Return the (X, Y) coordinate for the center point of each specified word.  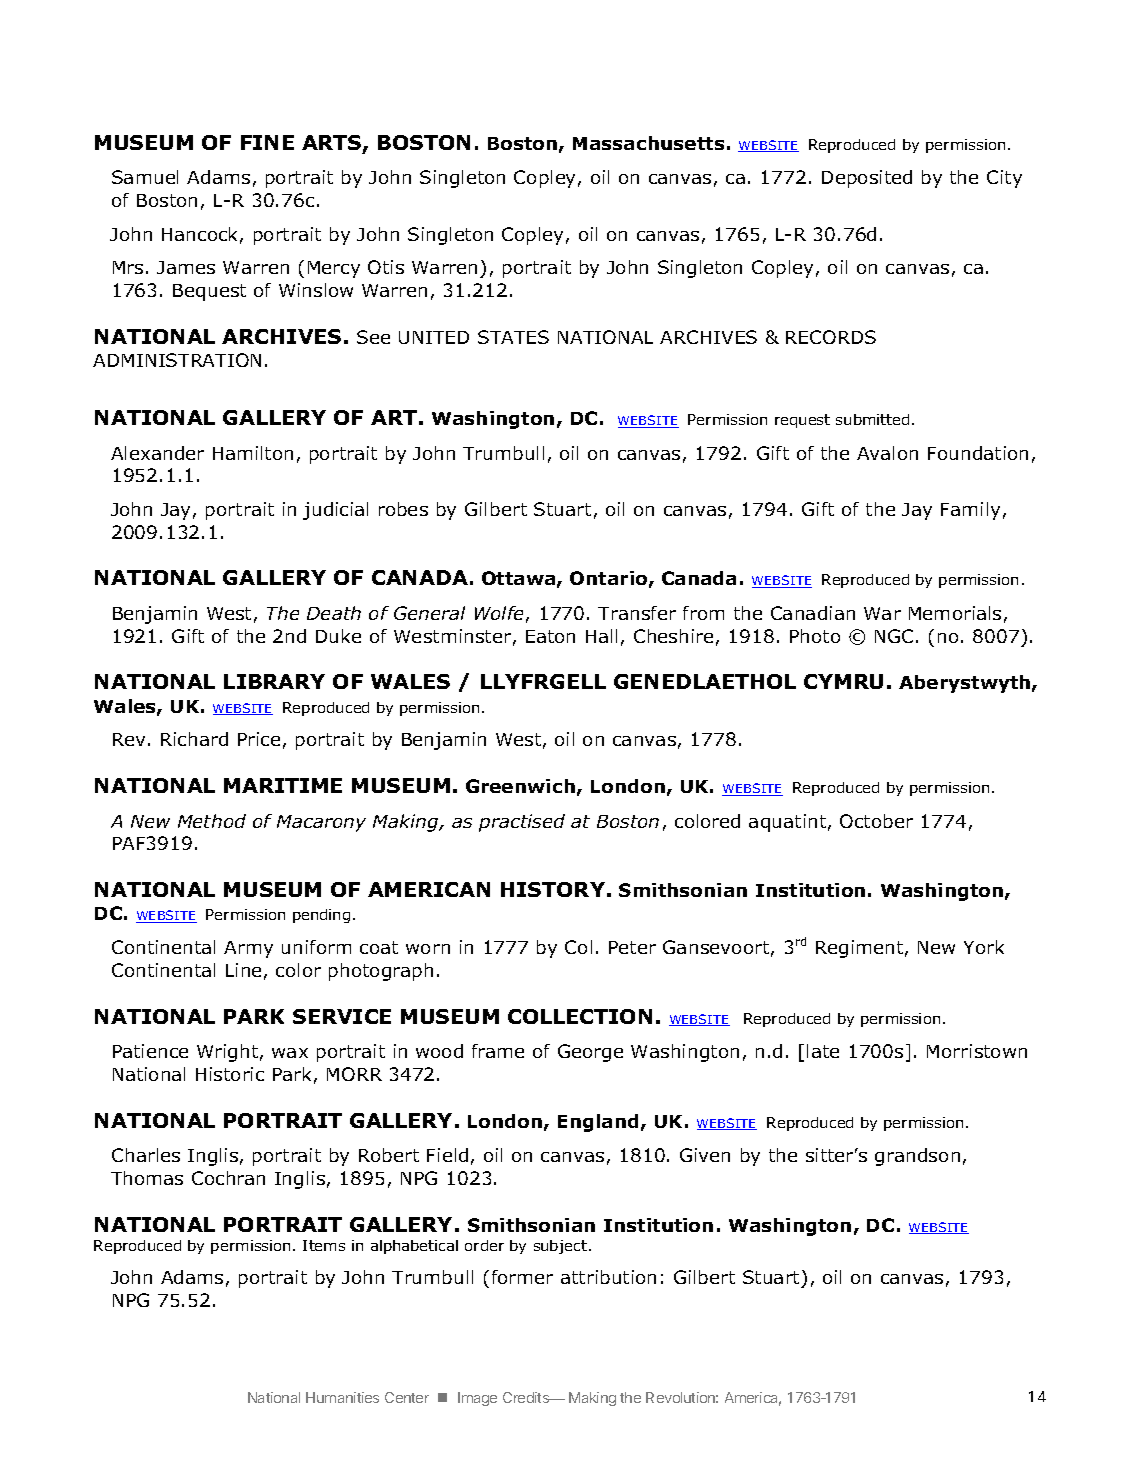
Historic (230, 1074)
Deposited (867, 179)
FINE (267, 142)
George (590, 1053)
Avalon (887, 453)
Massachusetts (648, 143)
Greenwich (520, 786)
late (823, 1051)
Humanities (342, 1397)
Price (259, 739)
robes (403, 509)
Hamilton (253, 453)
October (876, 821)
